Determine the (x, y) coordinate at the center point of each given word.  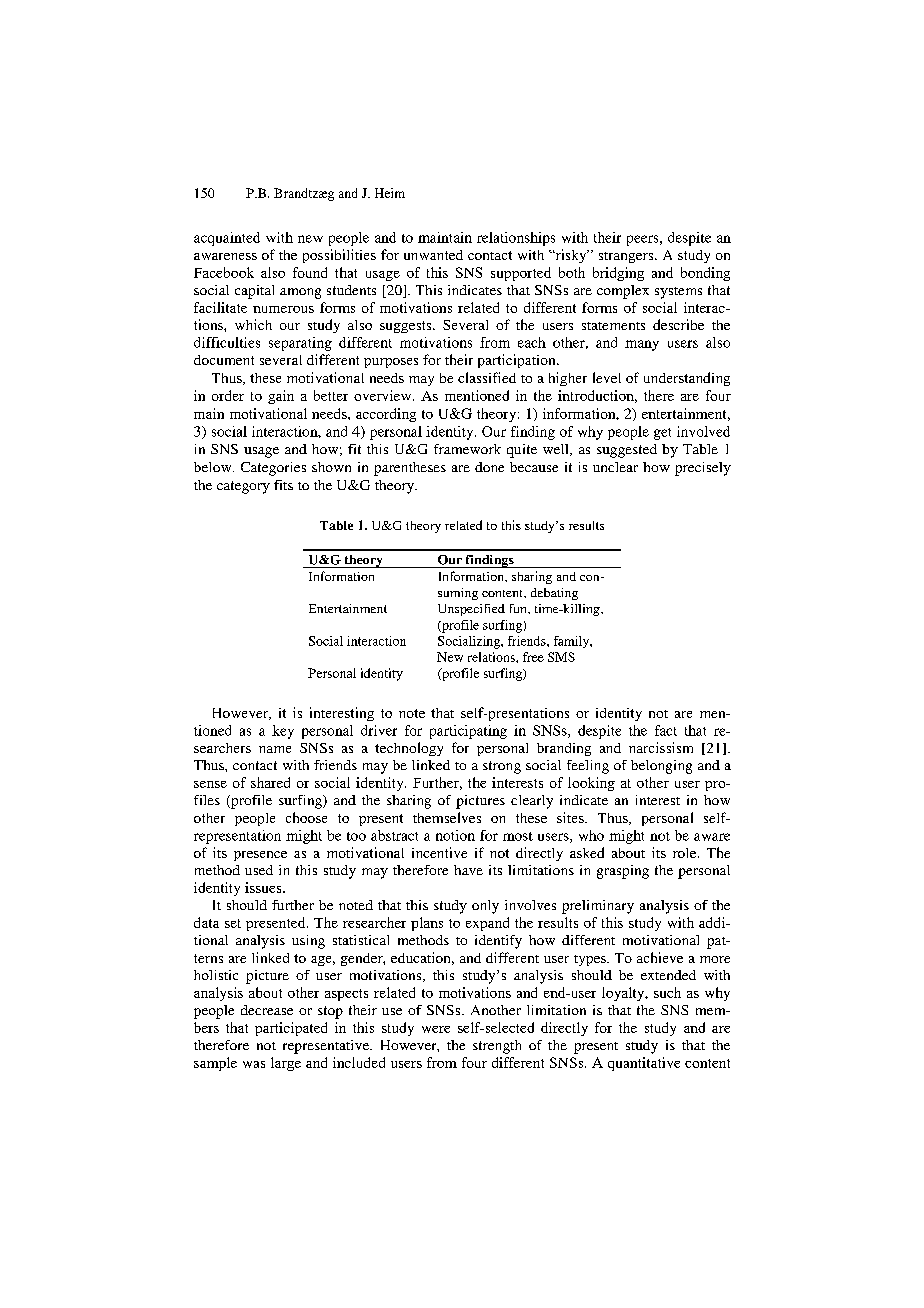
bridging (618, 274)
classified (487, 377)
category (243, 487)
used (259, 870)
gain (281, 397)
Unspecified (471, 610)
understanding (687, 379)
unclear (615, 467)
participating (468, 732)
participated (291, 1029)
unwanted (433, 255)
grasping (623, 872)
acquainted (227, 239)
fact (666, 730)
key (283, 732)
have (468, 870)
